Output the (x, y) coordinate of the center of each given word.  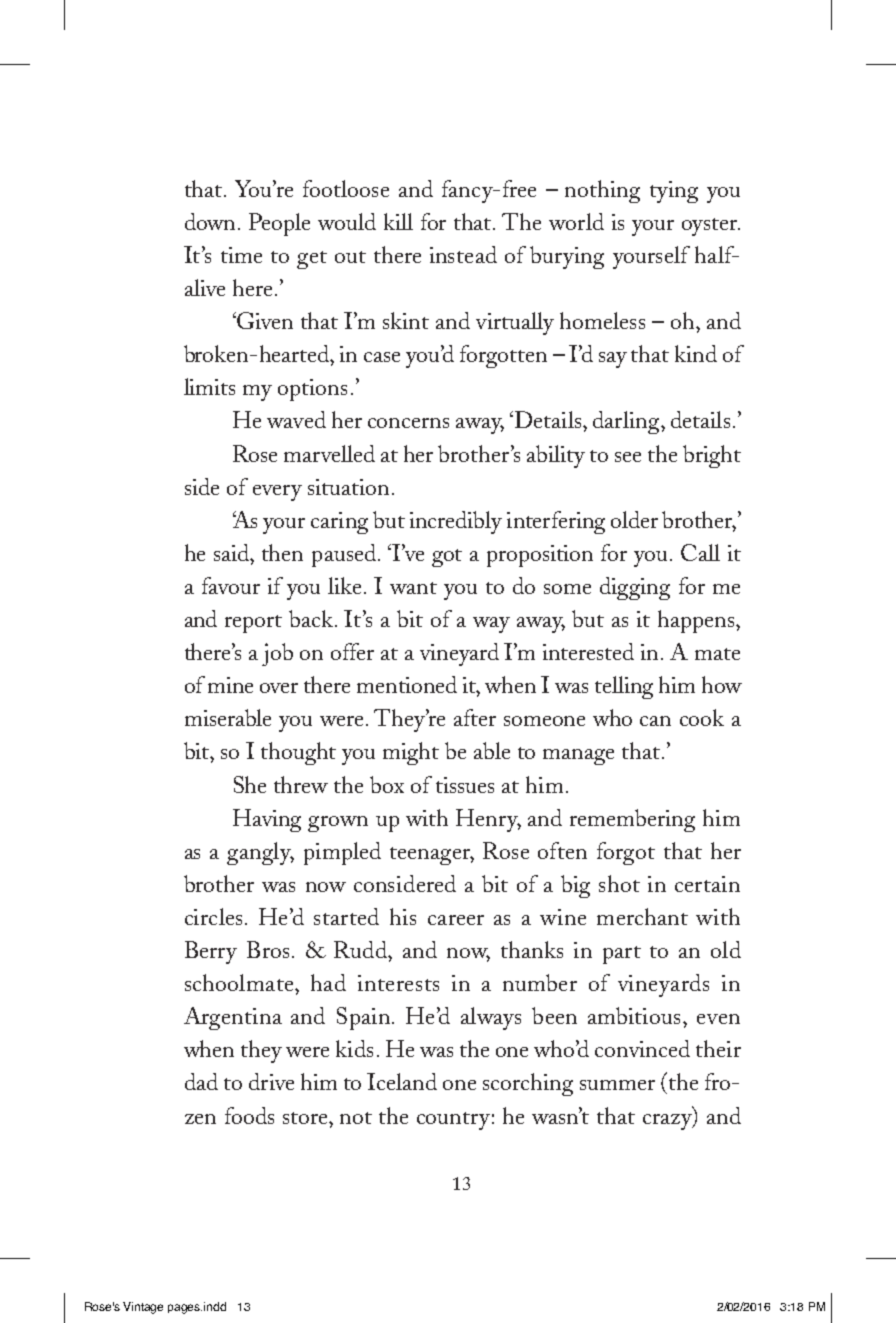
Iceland (402, 1081)
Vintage (143, 1308)
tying (674, 192)
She (250, 784)
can (655, 721)
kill (398, 221)
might (411, 753)
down (210, 221)
